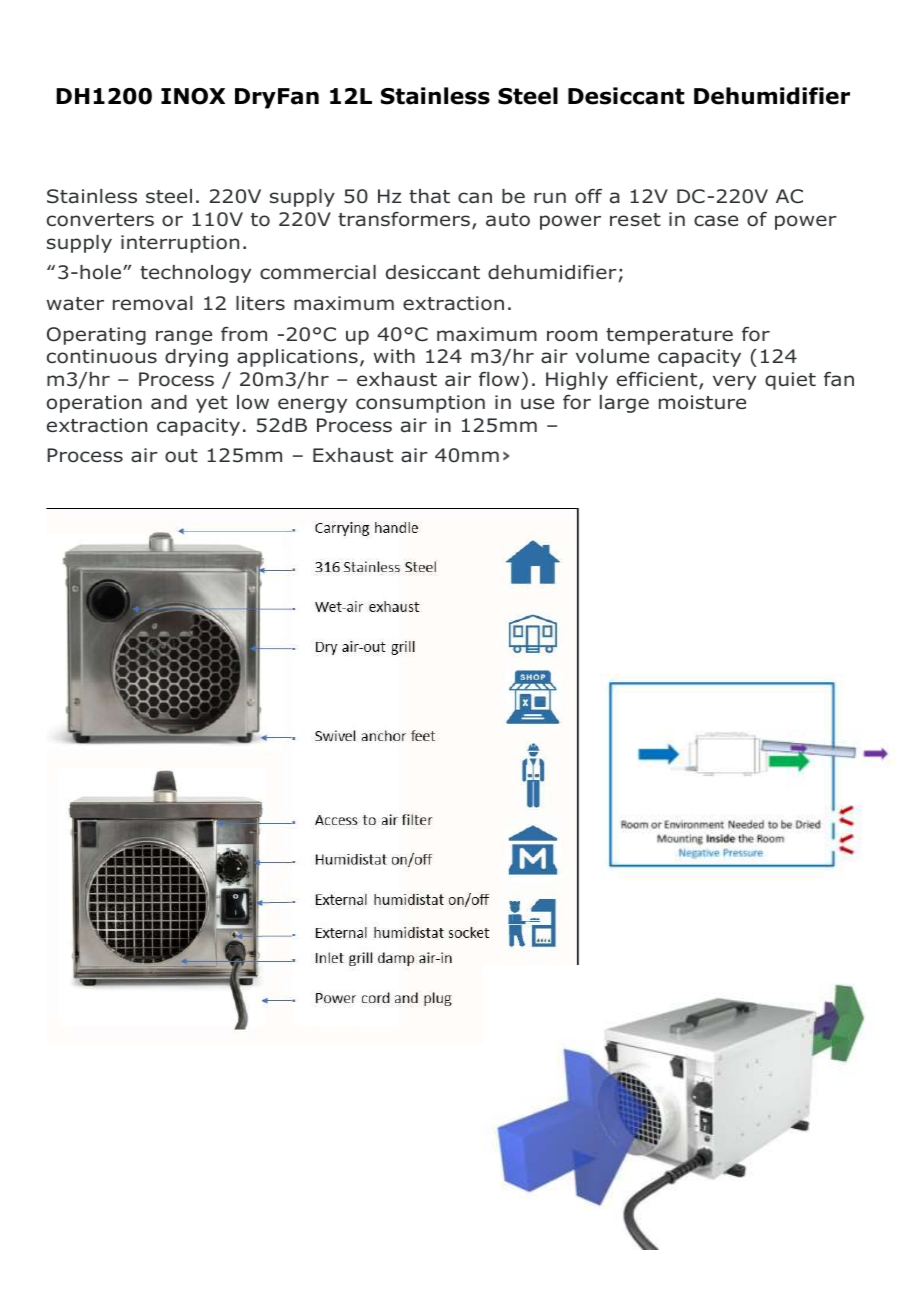 The image size is (924, 1307). What do you see at coordinates (635, 219) in the screenshot?
I see `reset` at bounding box center [635, 219].
